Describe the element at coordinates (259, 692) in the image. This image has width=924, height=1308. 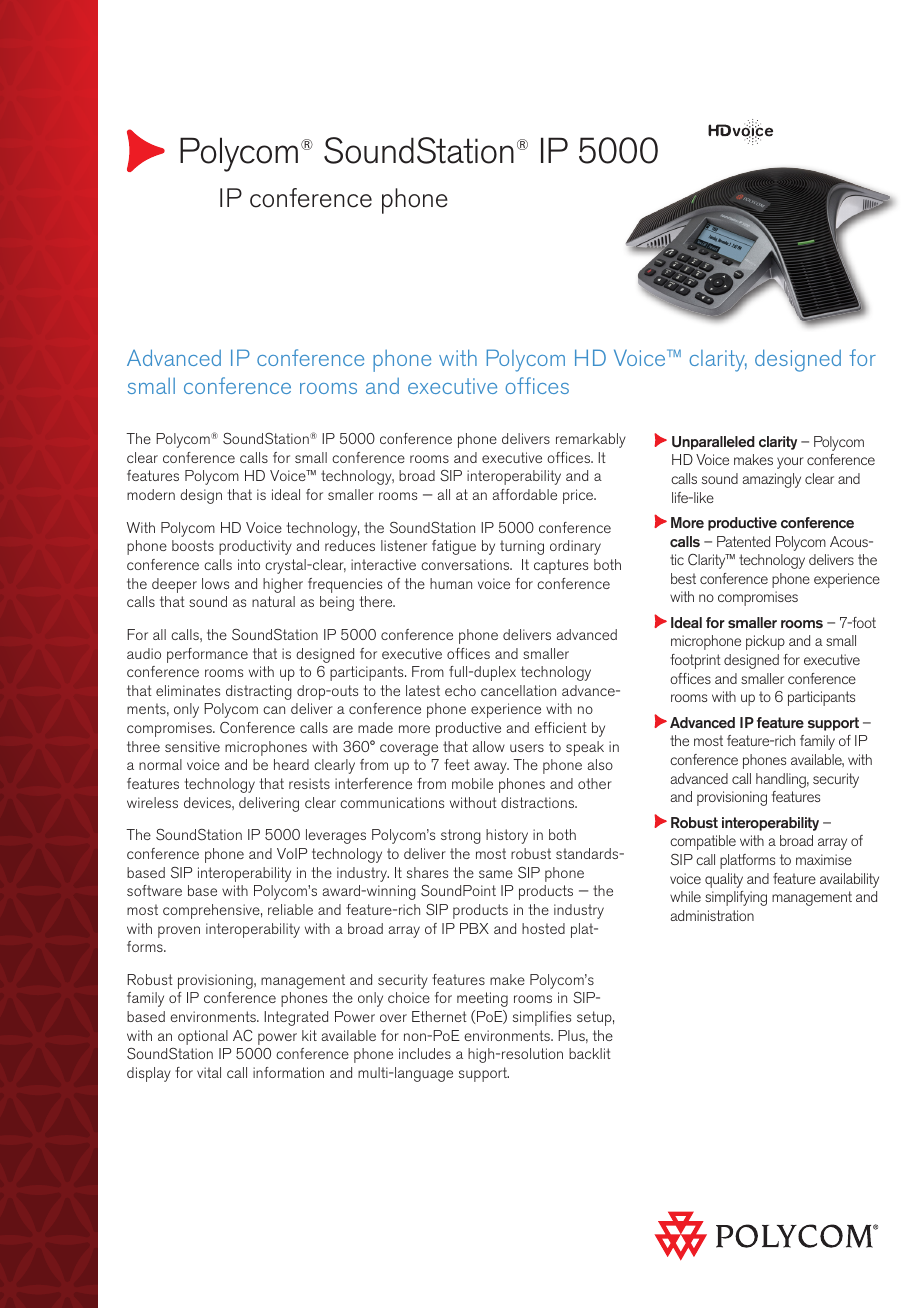
I see `distracting` at that location.
